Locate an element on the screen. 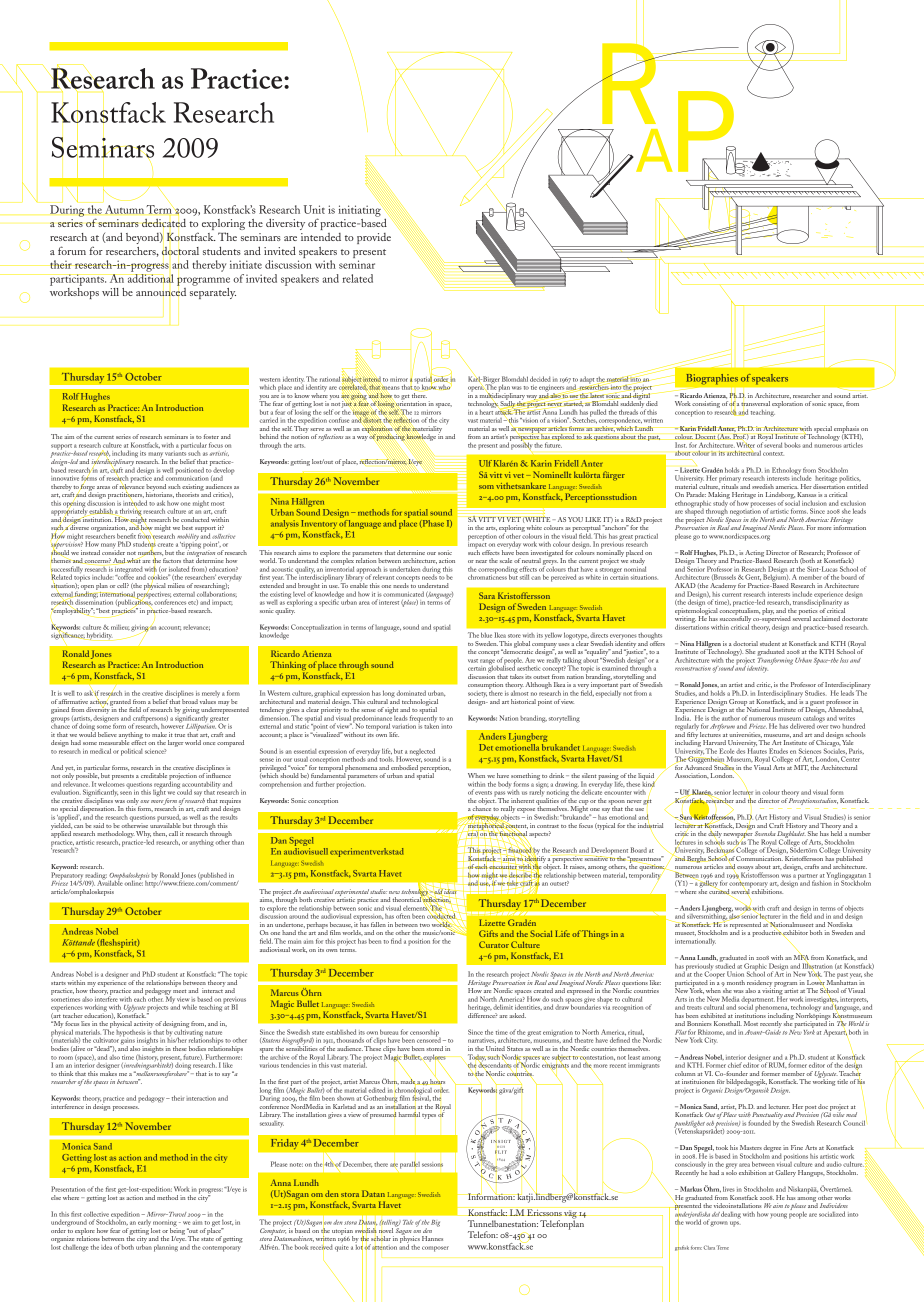 The height and width of the screenshot is (1302, 924). provide is located at coordinates (374, 238).
